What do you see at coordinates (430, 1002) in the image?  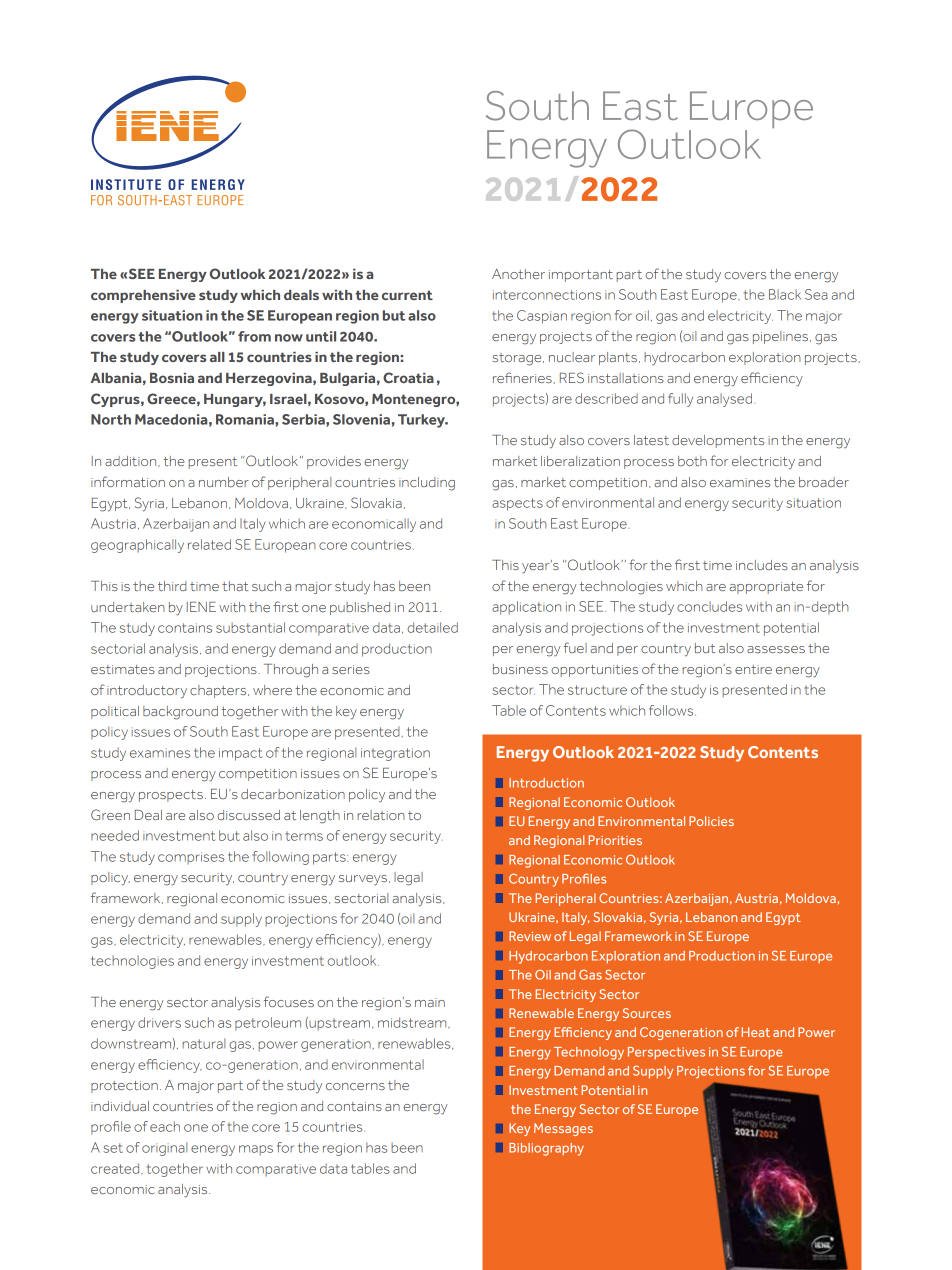 I see `main` at bounding box center [430, 1002].
